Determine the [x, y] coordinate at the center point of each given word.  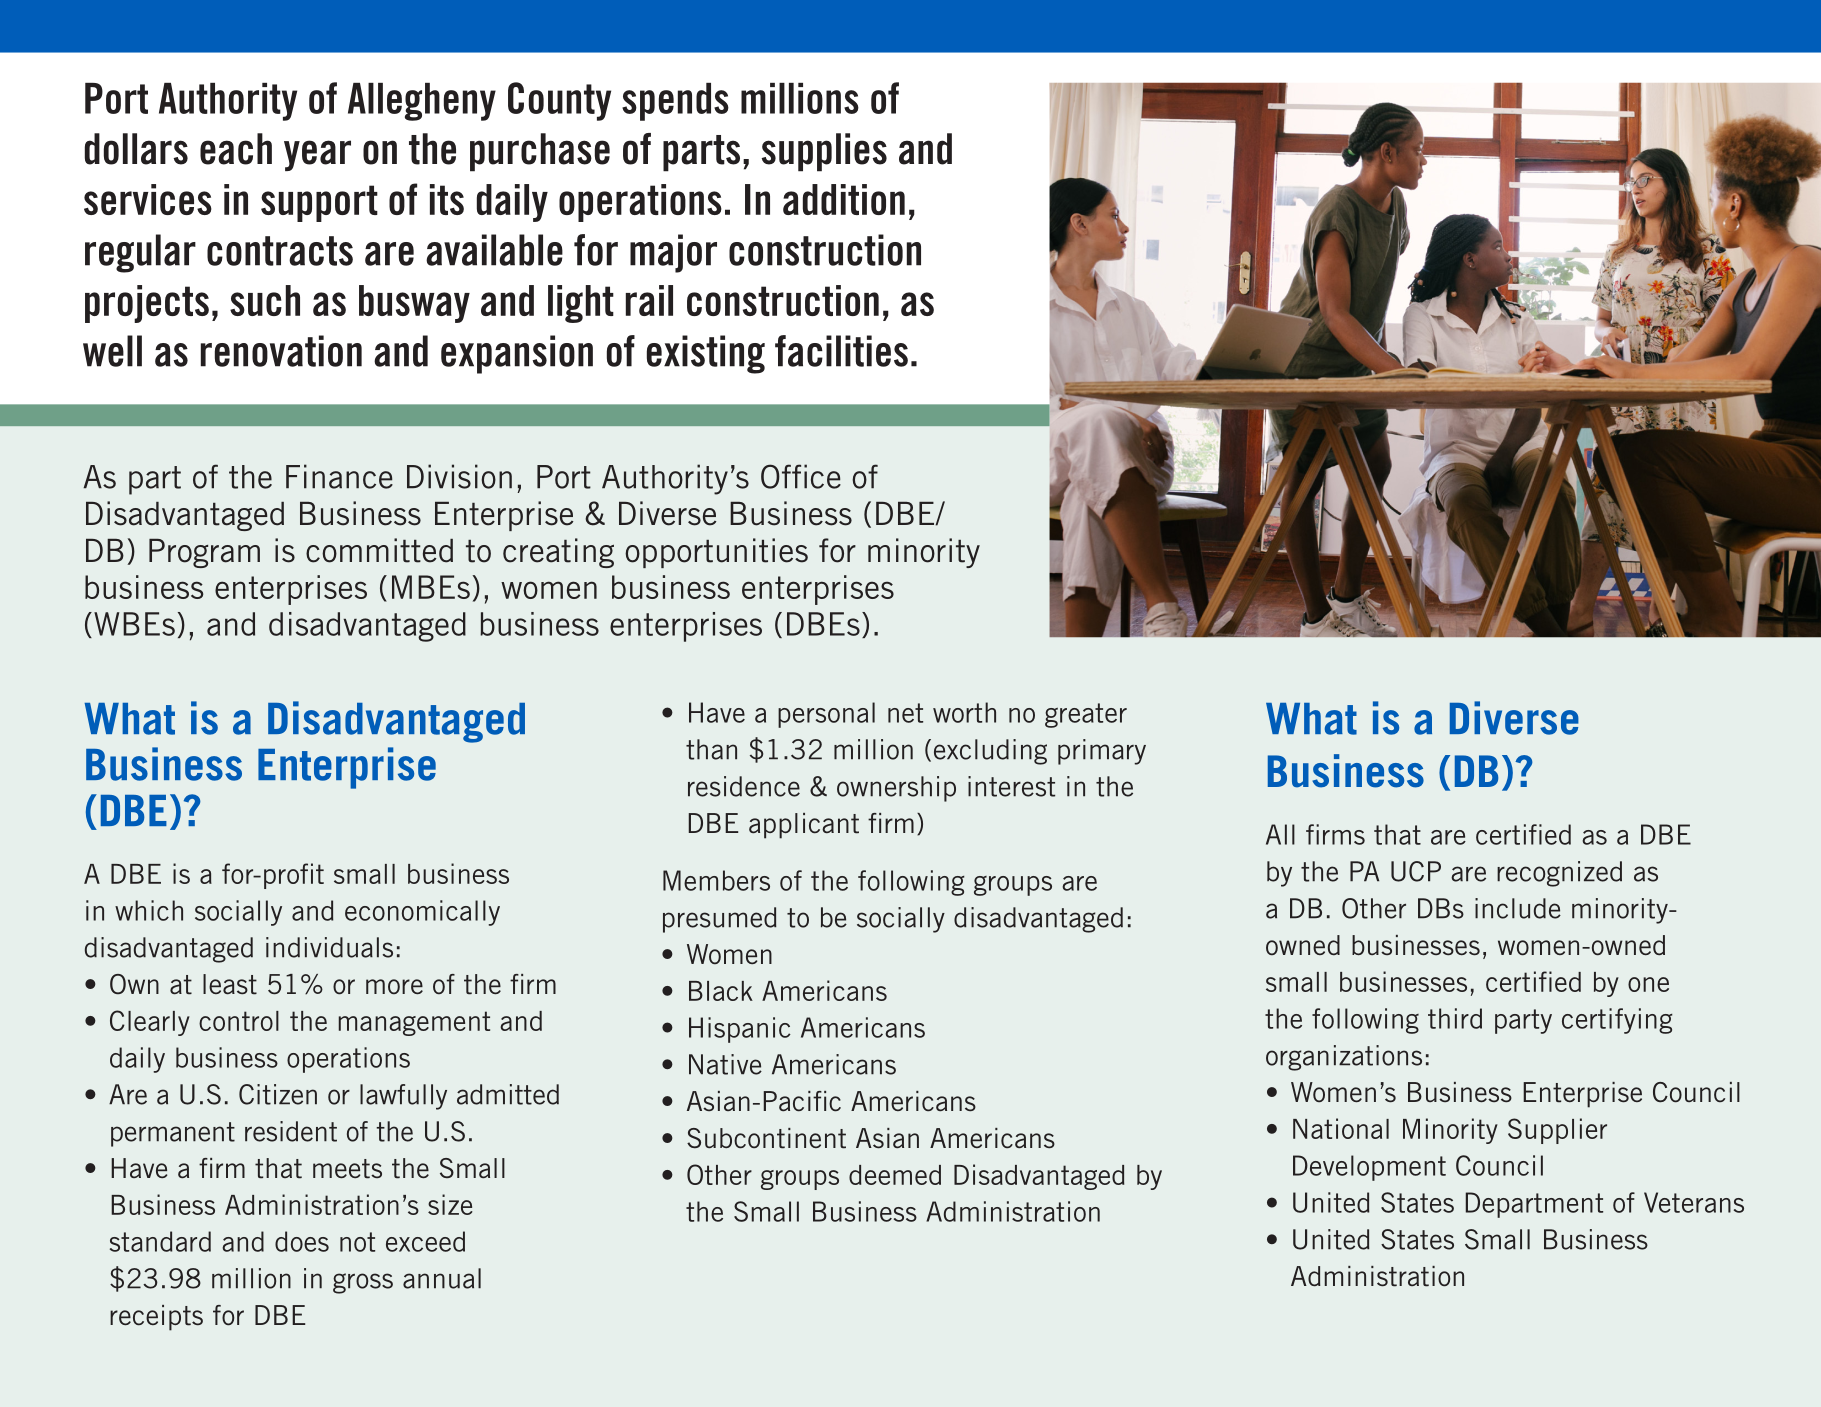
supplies [824, 152]
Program [204, 553]
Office [801, 476]
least [230, 984]
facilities [841, 351]
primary [1102, 752]
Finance [339, 476]
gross [363, 1283]
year [317, 155]
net [905, 713]
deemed [895, 1175]
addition [844, 199]
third [1455, 1018]
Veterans [1694, 1202]
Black [721, 991]
